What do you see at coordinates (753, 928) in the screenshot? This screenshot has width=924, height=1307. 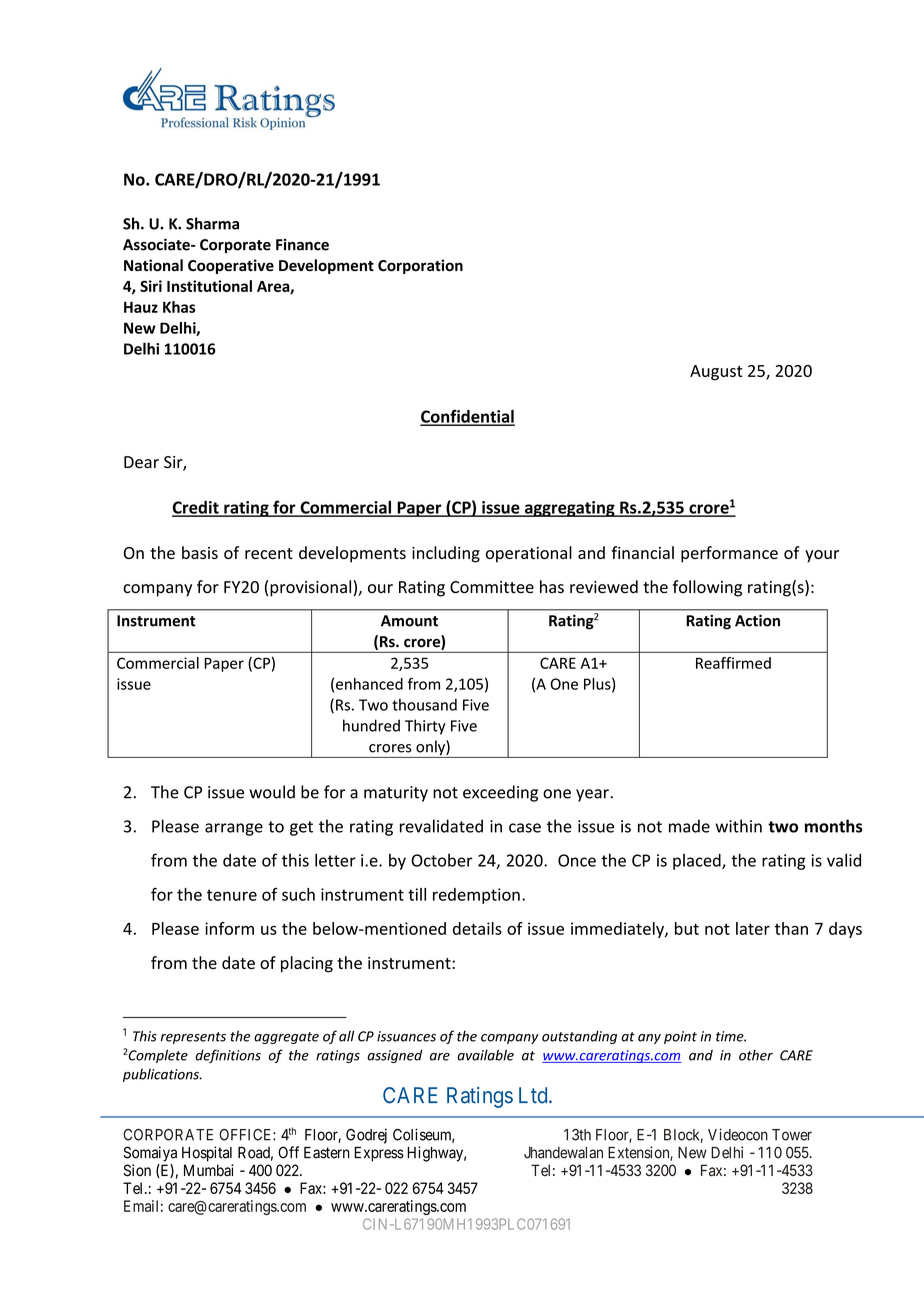 I see `later` at bounding box center [753, 928].
